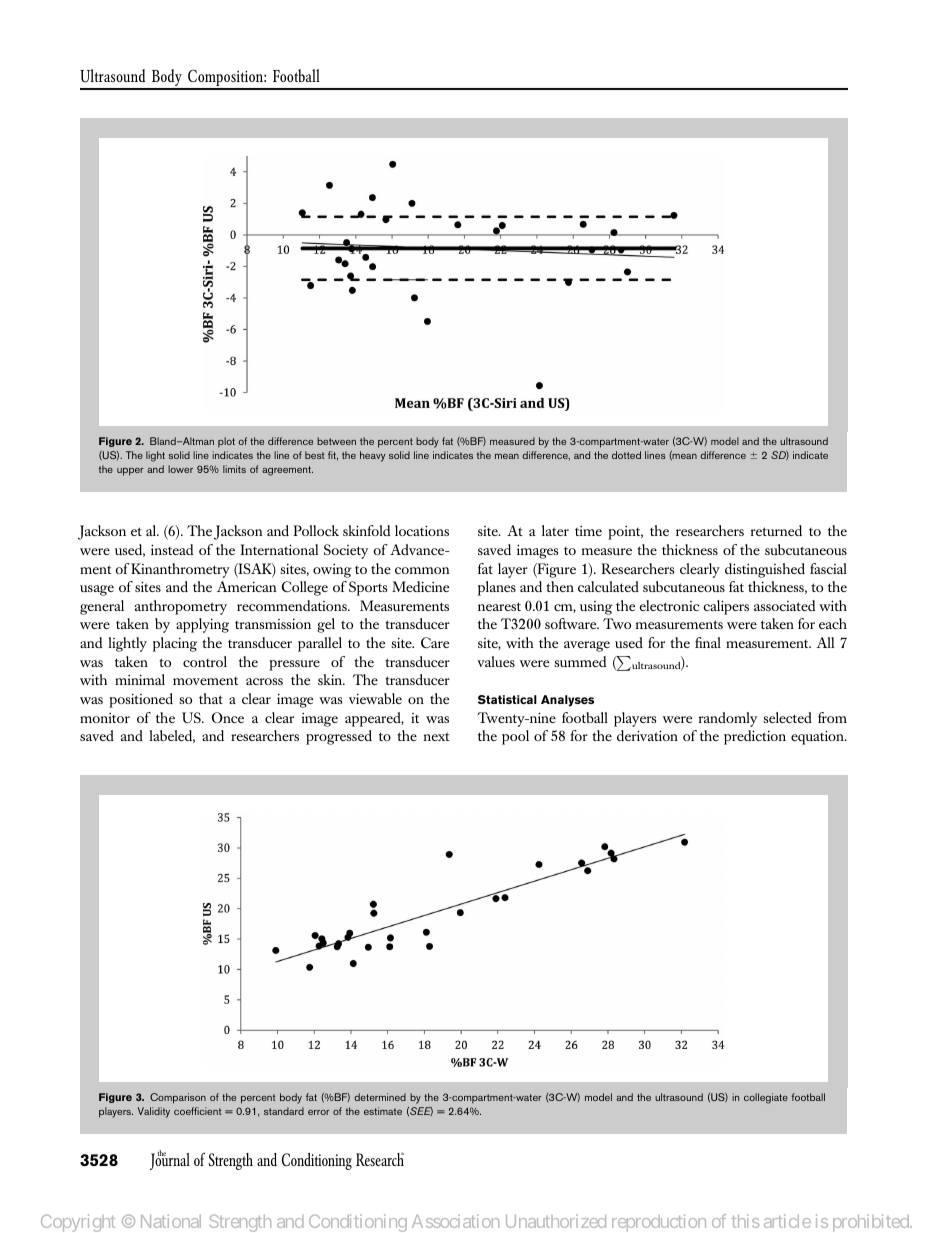 Image resolution: width=952 pixels, height=1233 pixels. Describe the element at coordinates (180, 469) in the image. I see `lower` at that location.
